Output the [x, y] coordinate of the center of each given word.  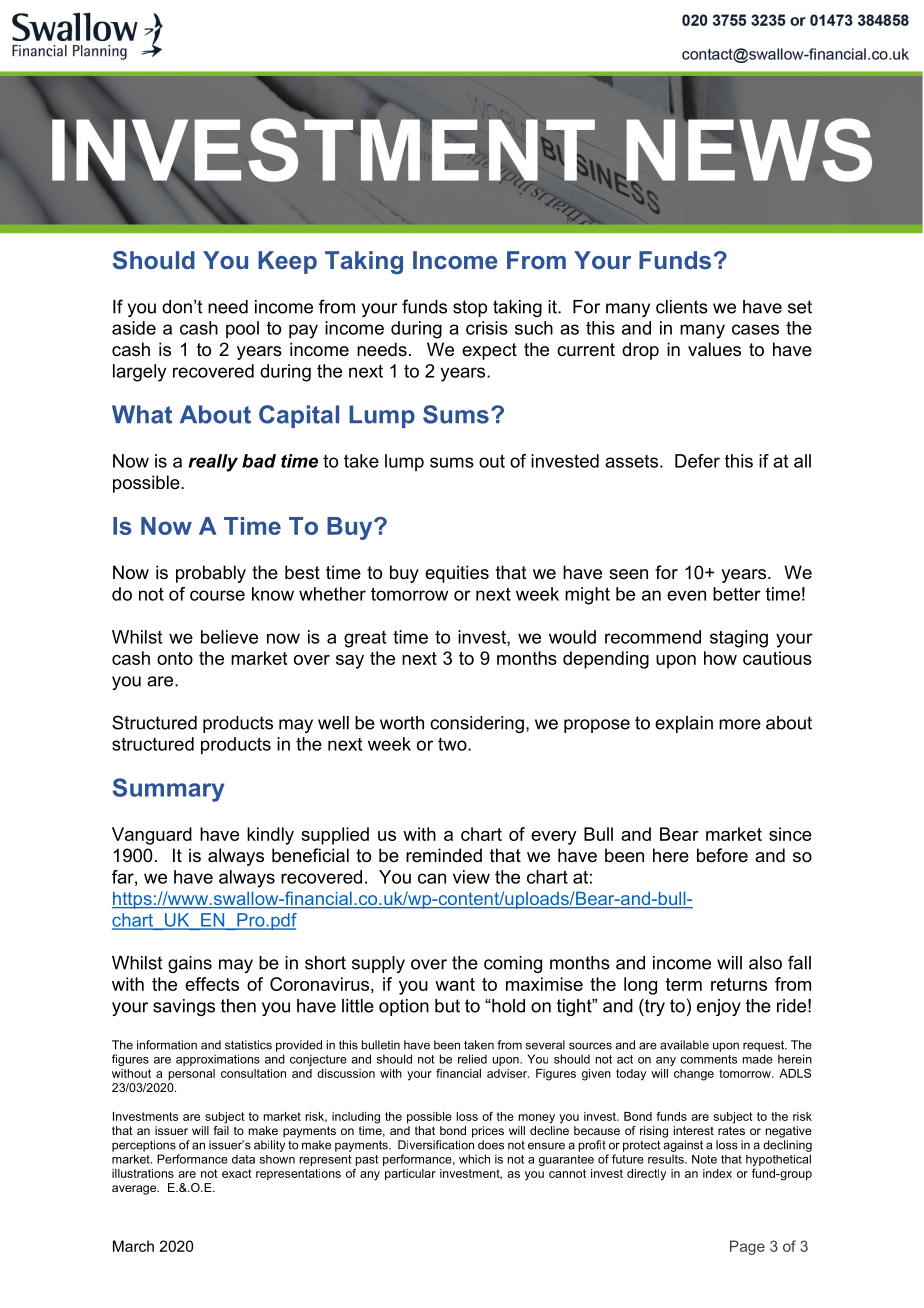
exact [237, 1173]
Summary [169, 790]
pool [242, 329]
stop [470, 308]
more [740, 724]
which [474, 1159]
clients [682, 307]
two [453, 744]
